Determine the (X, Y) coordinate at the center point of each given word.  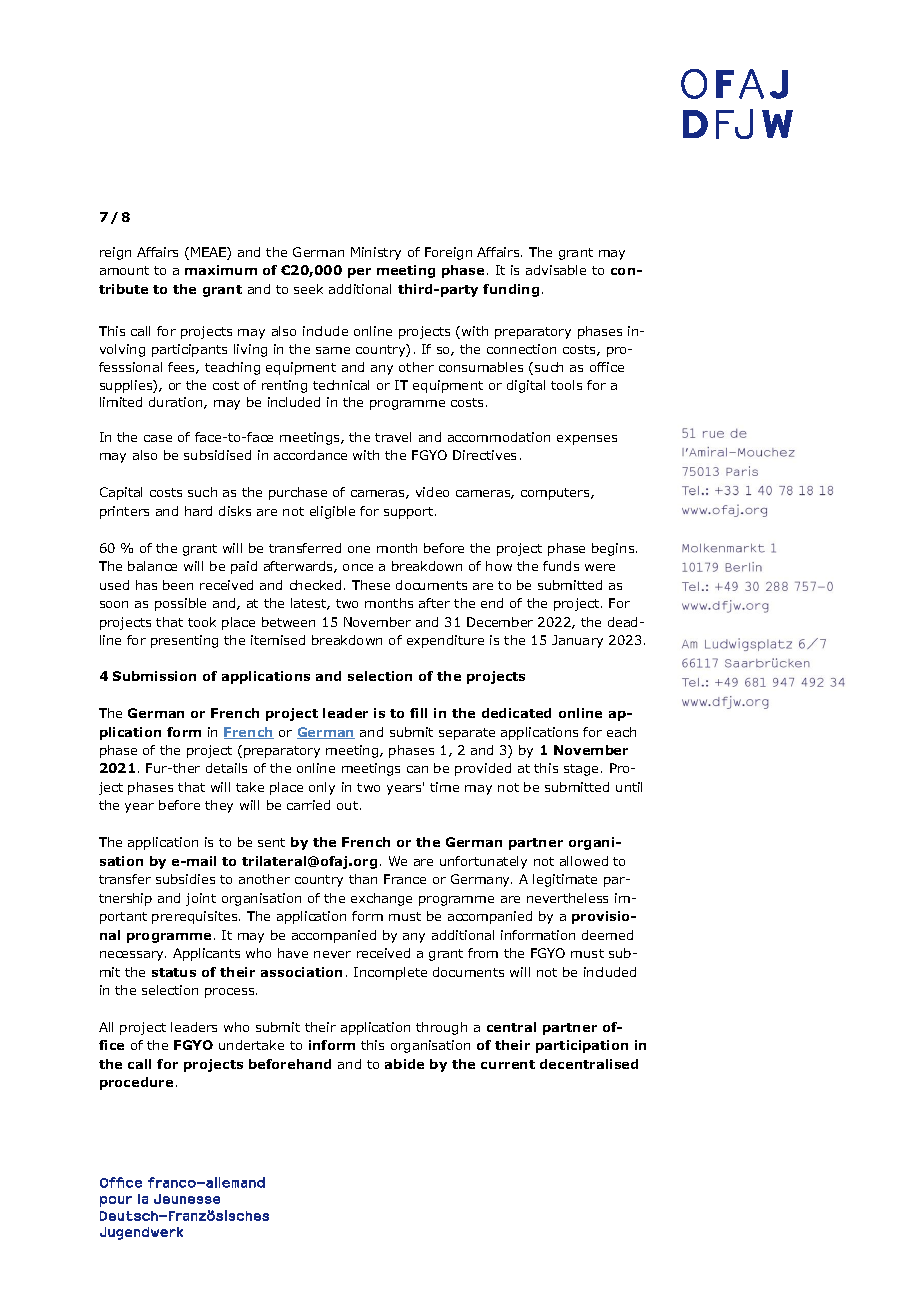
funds (561, 566)
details (226, 768)
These (371, 585)
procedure (136, 1083)
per (359, 273)
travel (393, 437)
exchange (381, 899)
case (158, 438)
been (178, 585)
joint (201, 899)
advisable (556, 270)
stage (581, 770)
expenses (587, 440)
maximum (221, 270)
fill (418, 713)
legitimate (565, 880)
